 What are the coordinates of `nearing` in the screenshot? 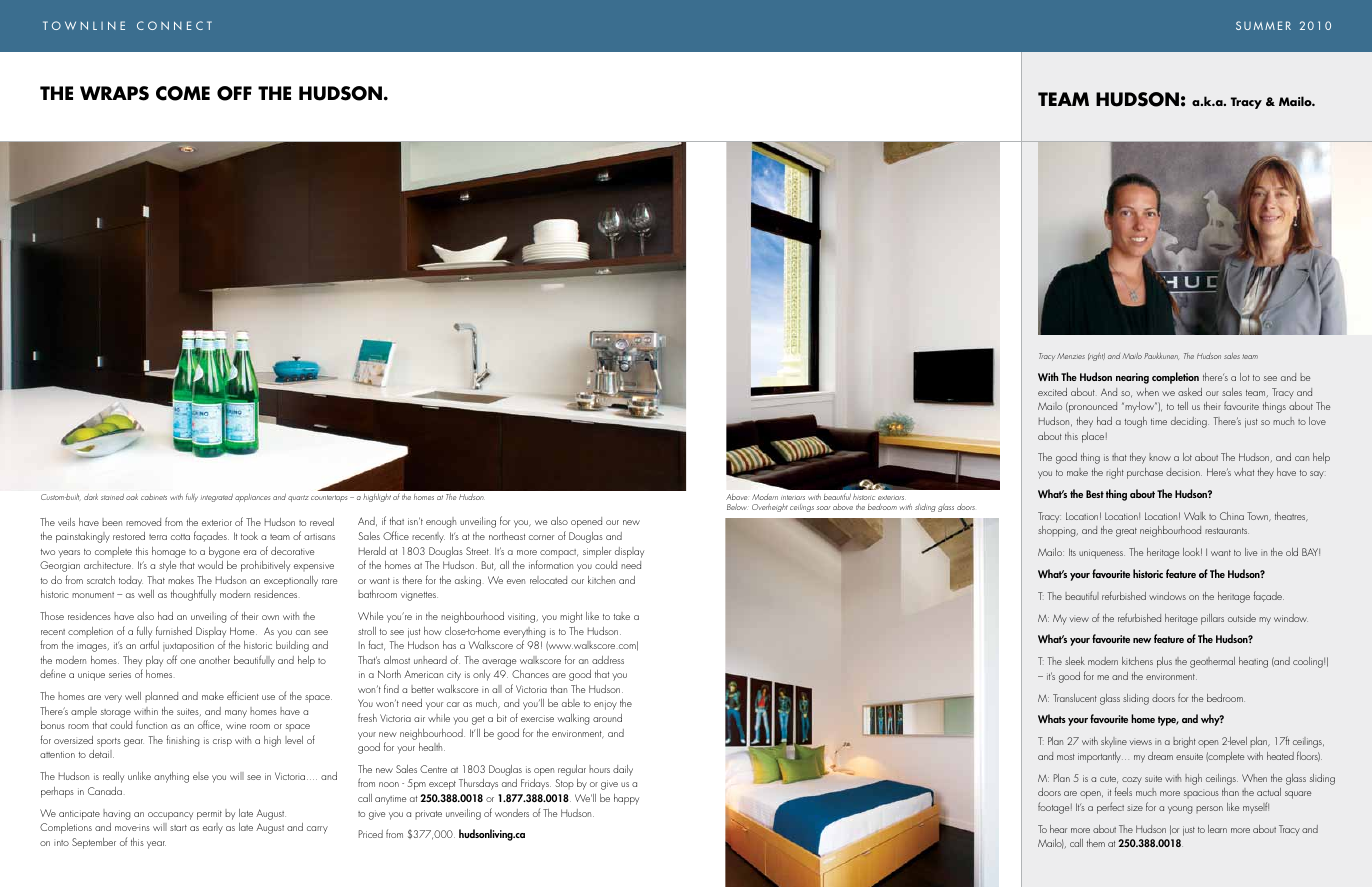 It's located at (1132, 378).
